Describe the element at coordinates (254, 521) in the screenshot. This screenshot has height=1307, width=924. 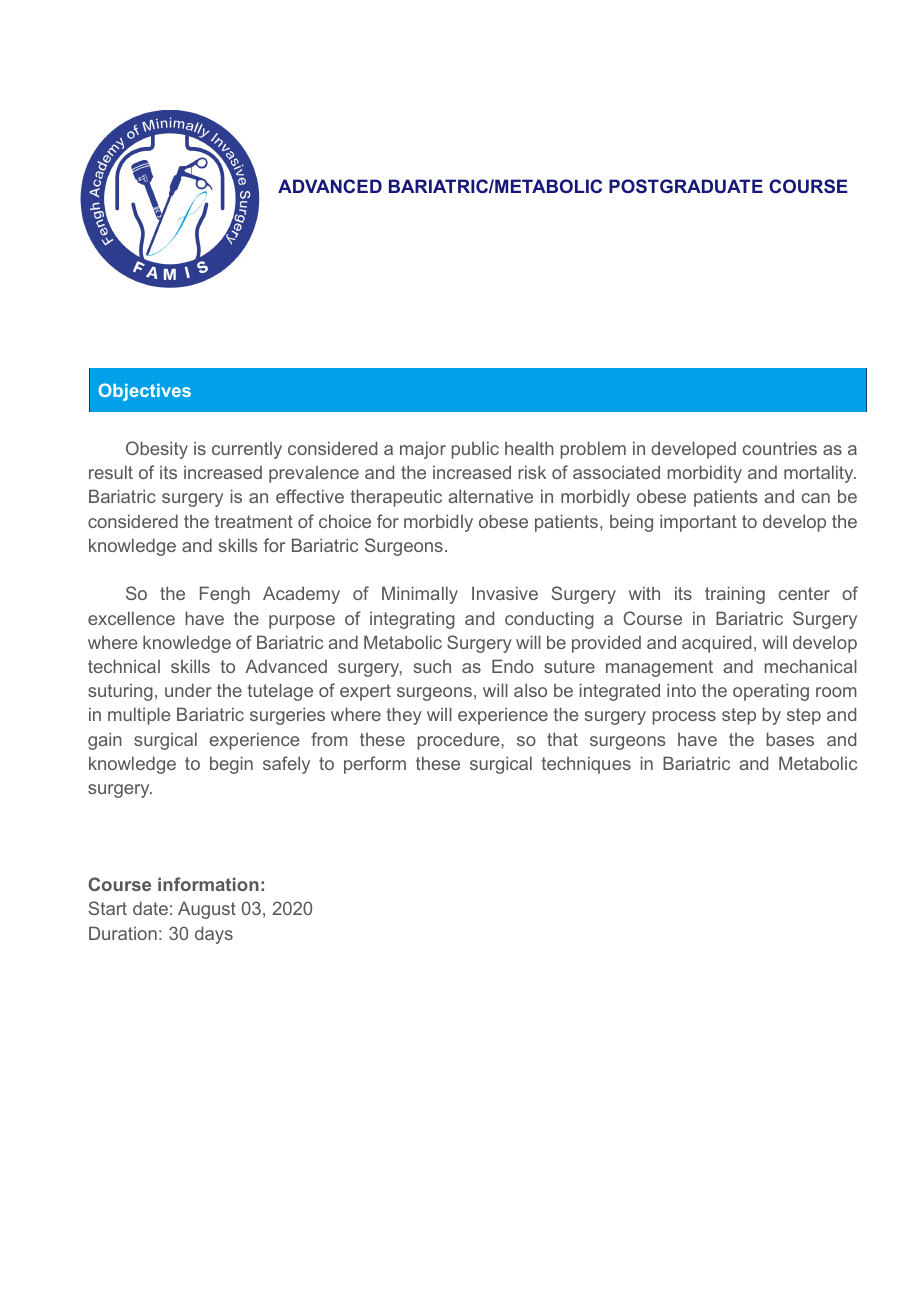
I see `treatment` at that location.
